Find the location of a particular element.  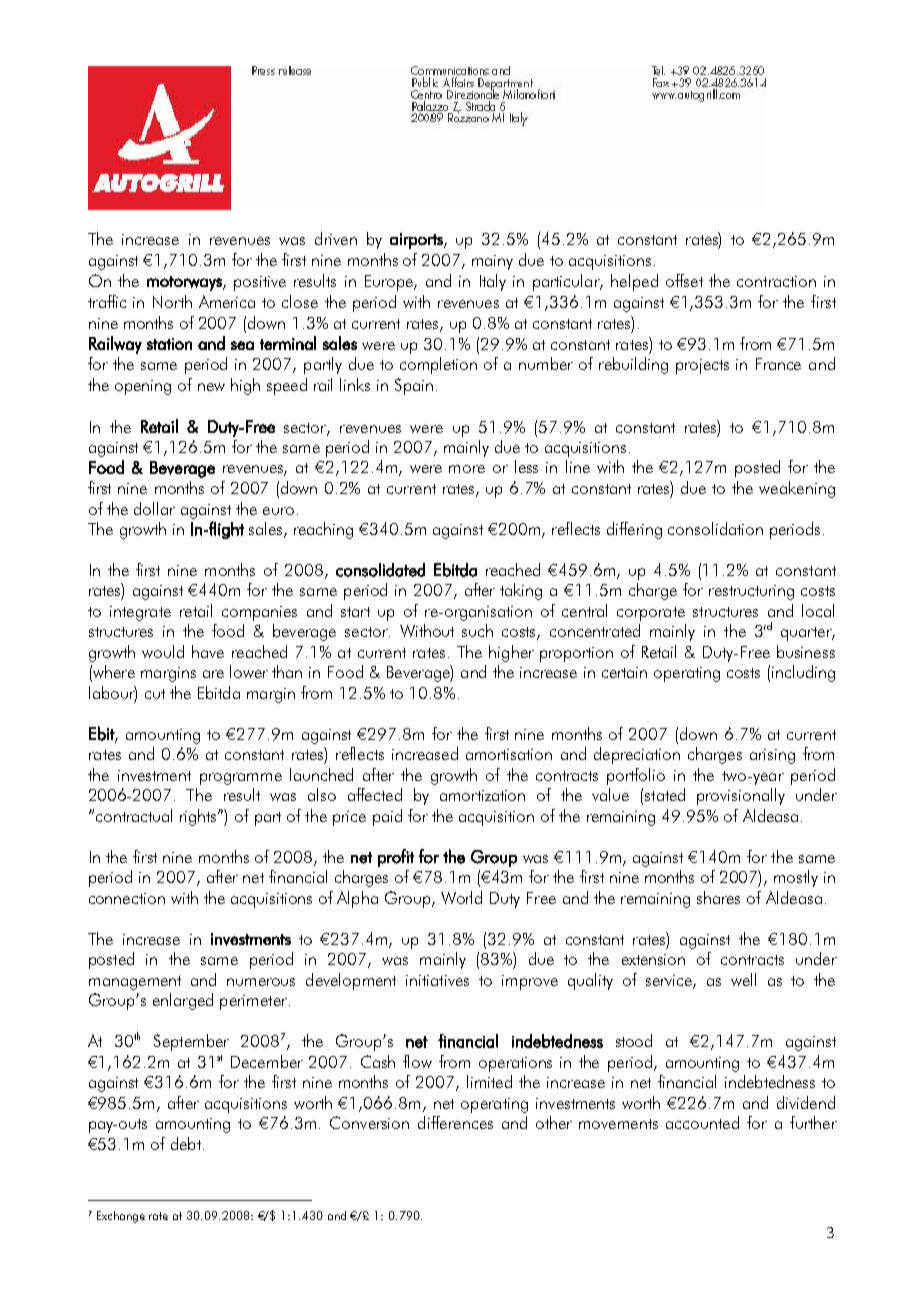

arising is located at coordinates (772, 756).
